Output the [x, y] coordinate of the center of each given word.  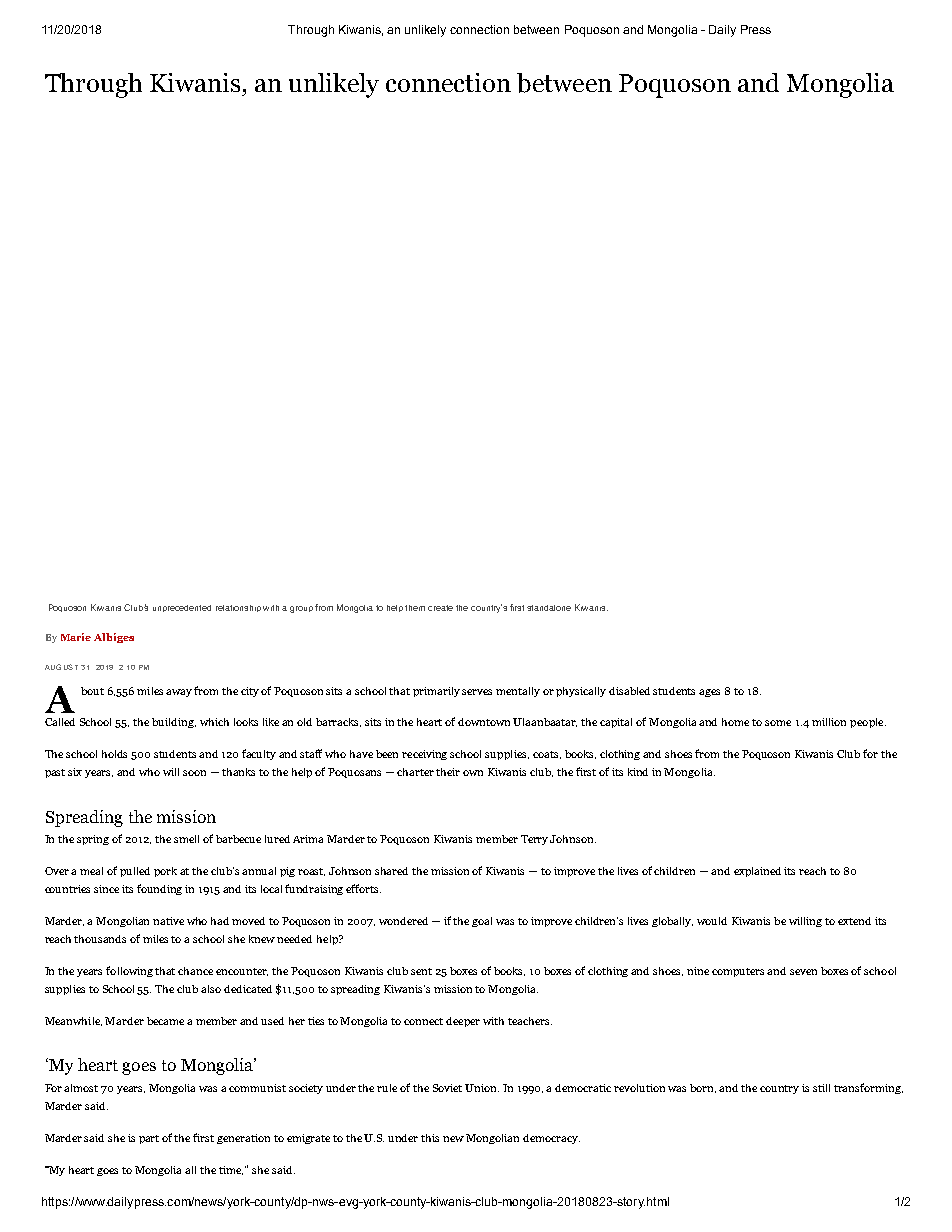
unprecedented [182, 608]
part [149, 1139]
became [165, 1021]
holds [114, 754]
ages [709, 693]
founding [159, 889]
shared [391, 871]
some [778, 723]
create [440, 608]
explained [757, 872]
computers [738, 972]
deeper [463, 1022]
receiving [424, 755]
